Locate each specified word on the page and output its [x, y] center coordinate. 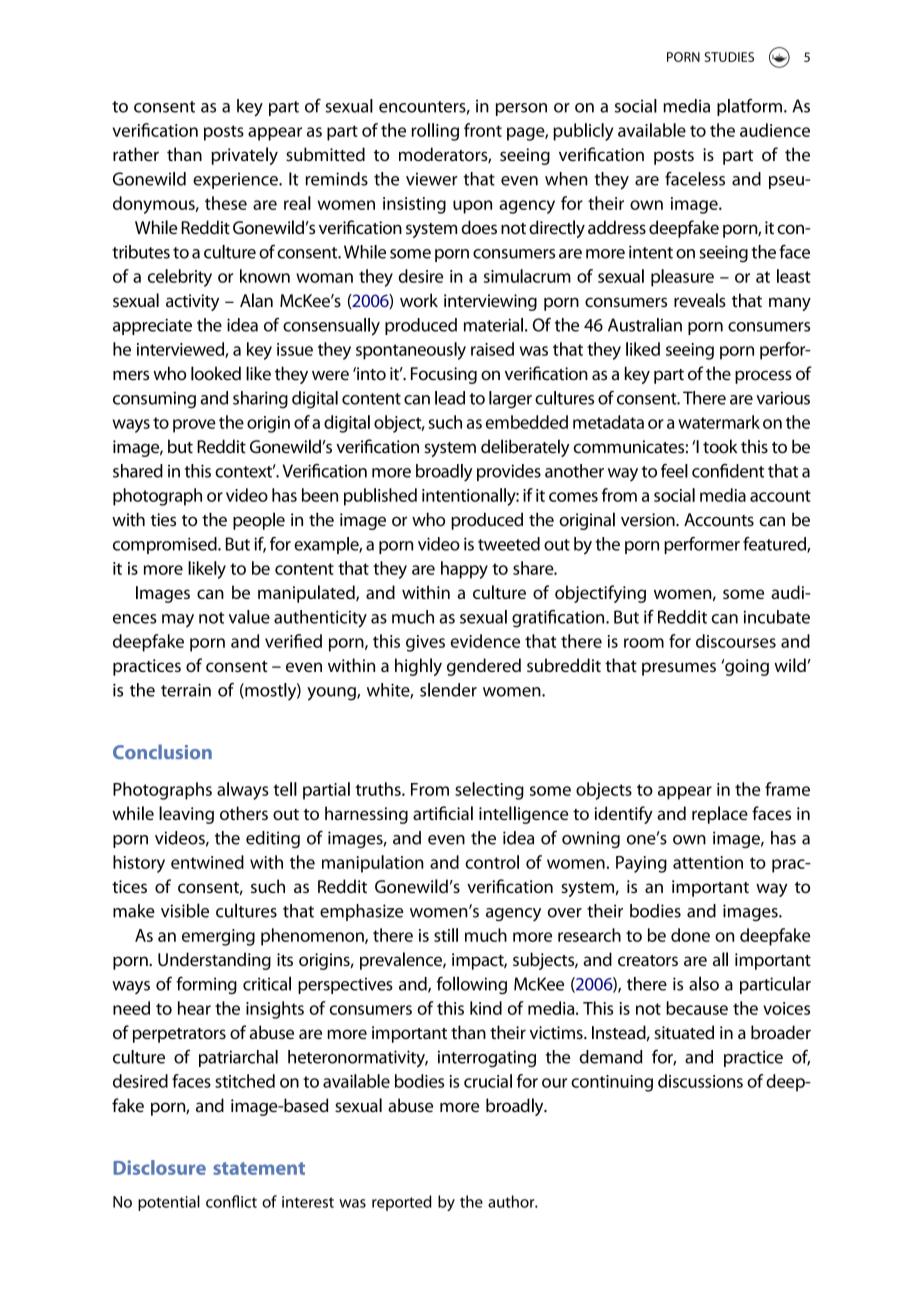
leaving [186, 815]
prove [194, 426]
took [720, 446]
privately [244, 156]
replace [720, 815]
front [483, 130]
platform [749, 107]
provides [509, 472]
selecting [489, 791]
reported [402, 1203]
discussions [700, 1081]
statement [259, 1168]
